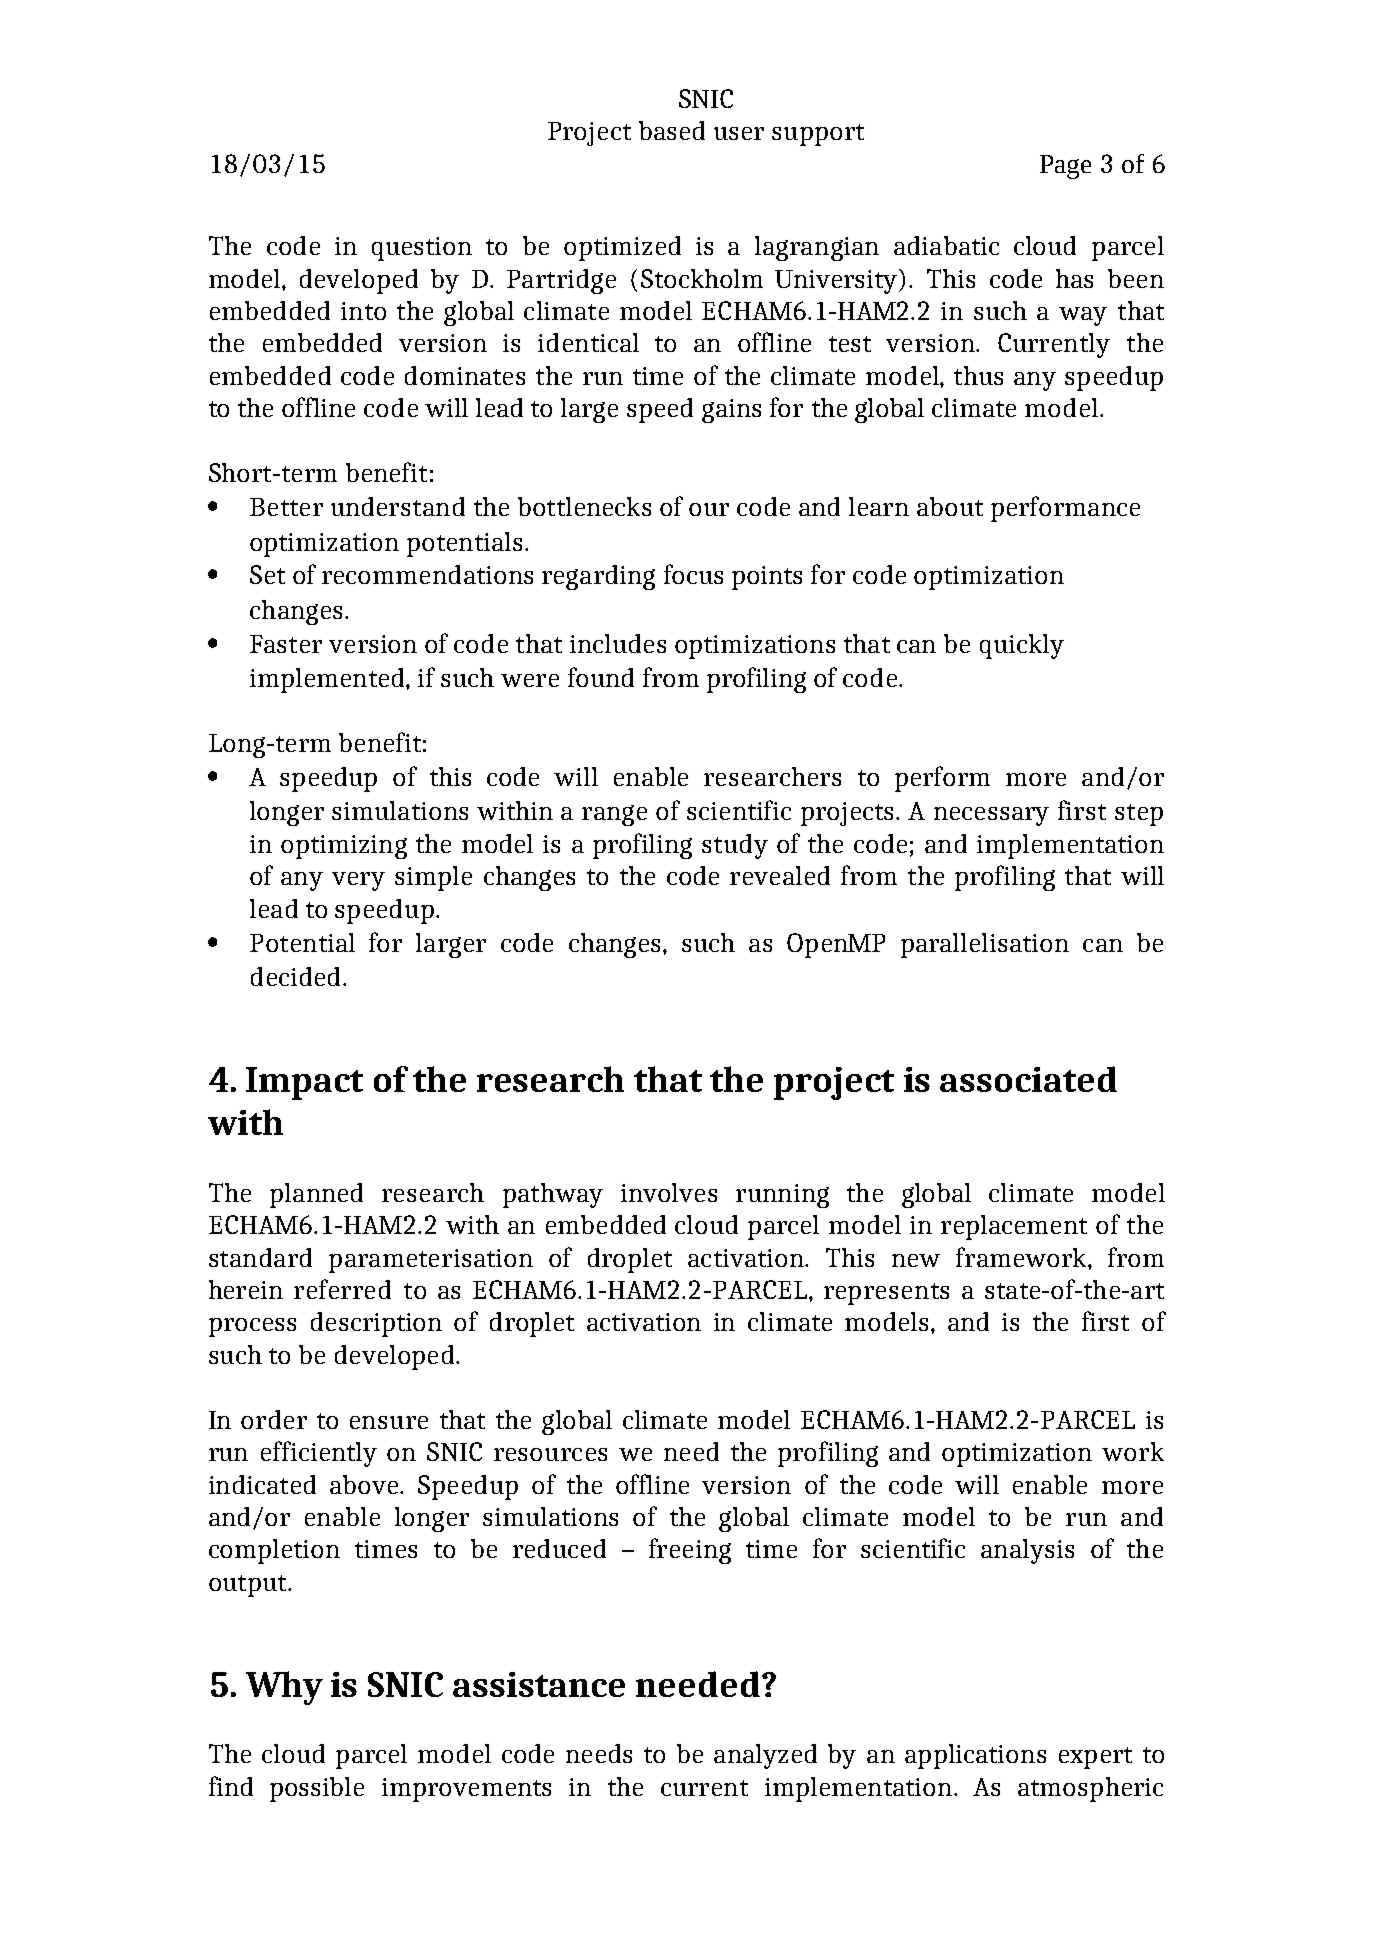  Describe the element at coordinates (765, 1756) in the page. I see `analyzed` at that location.
